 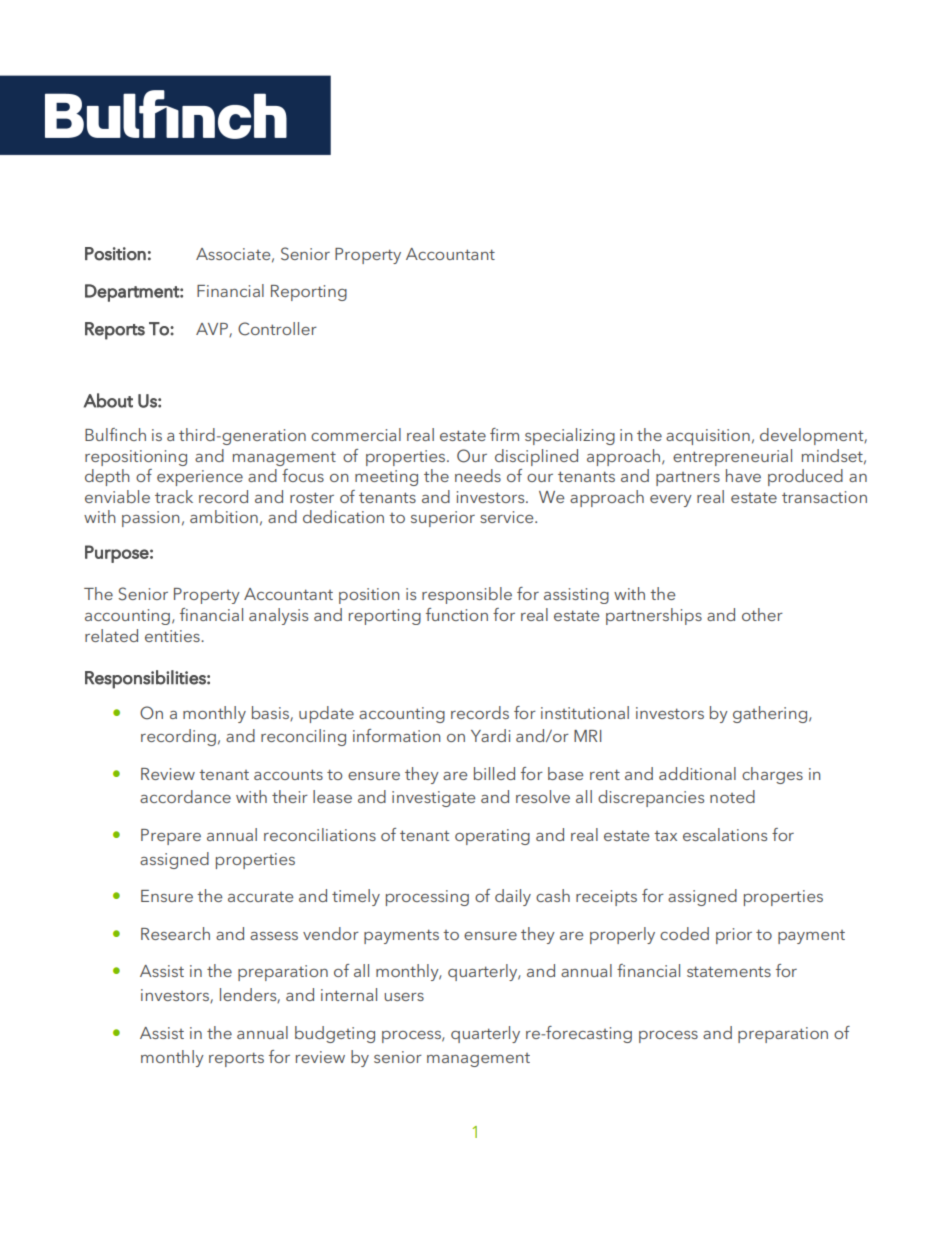 What do you see at coordinates (771, 714) in the page?
I see `gathering` at bounding box center [771, 714].
